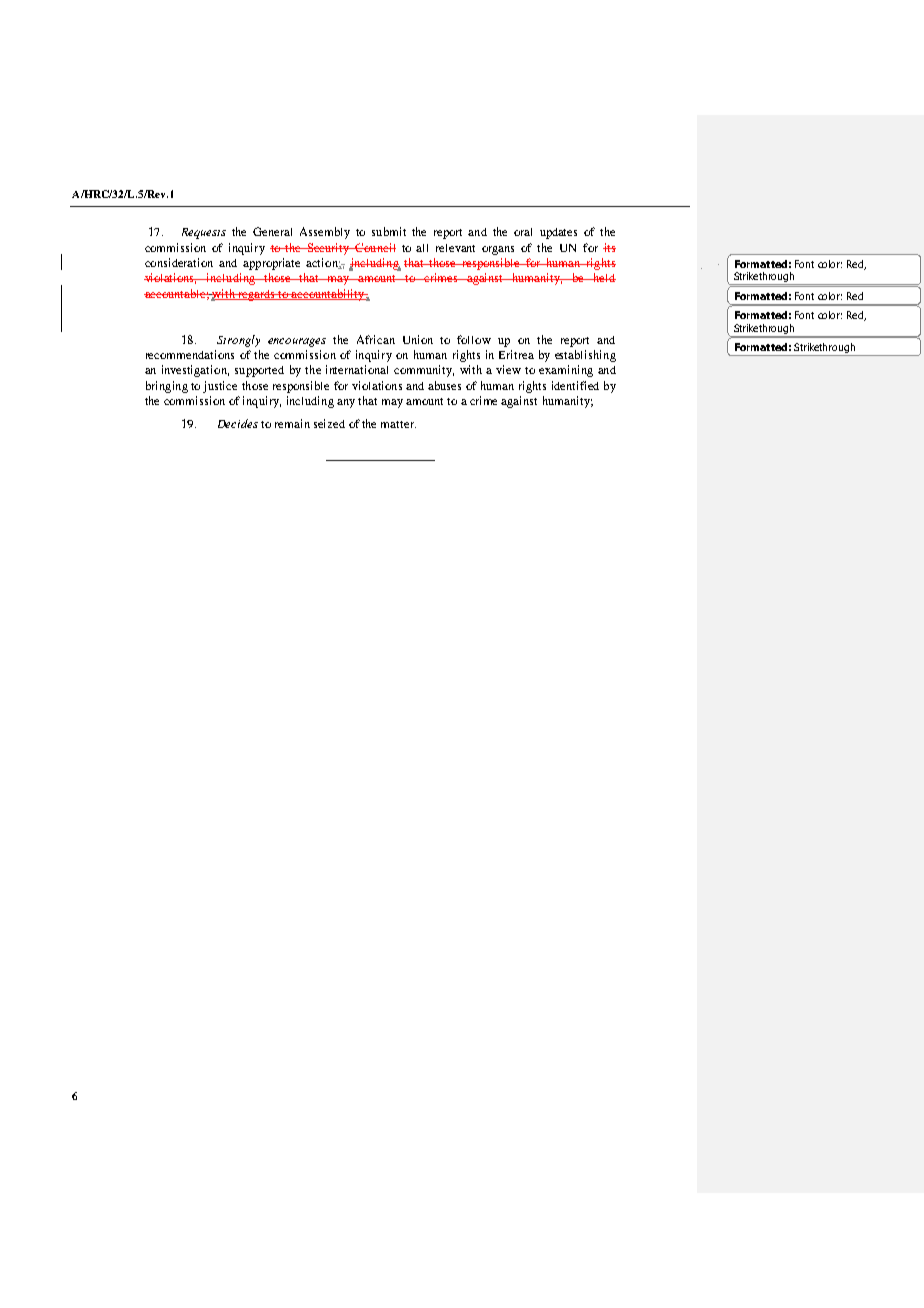 Image resolution: width=924 pixels, height=1308 pixels. I want to click on identified, so click(575, 385).
